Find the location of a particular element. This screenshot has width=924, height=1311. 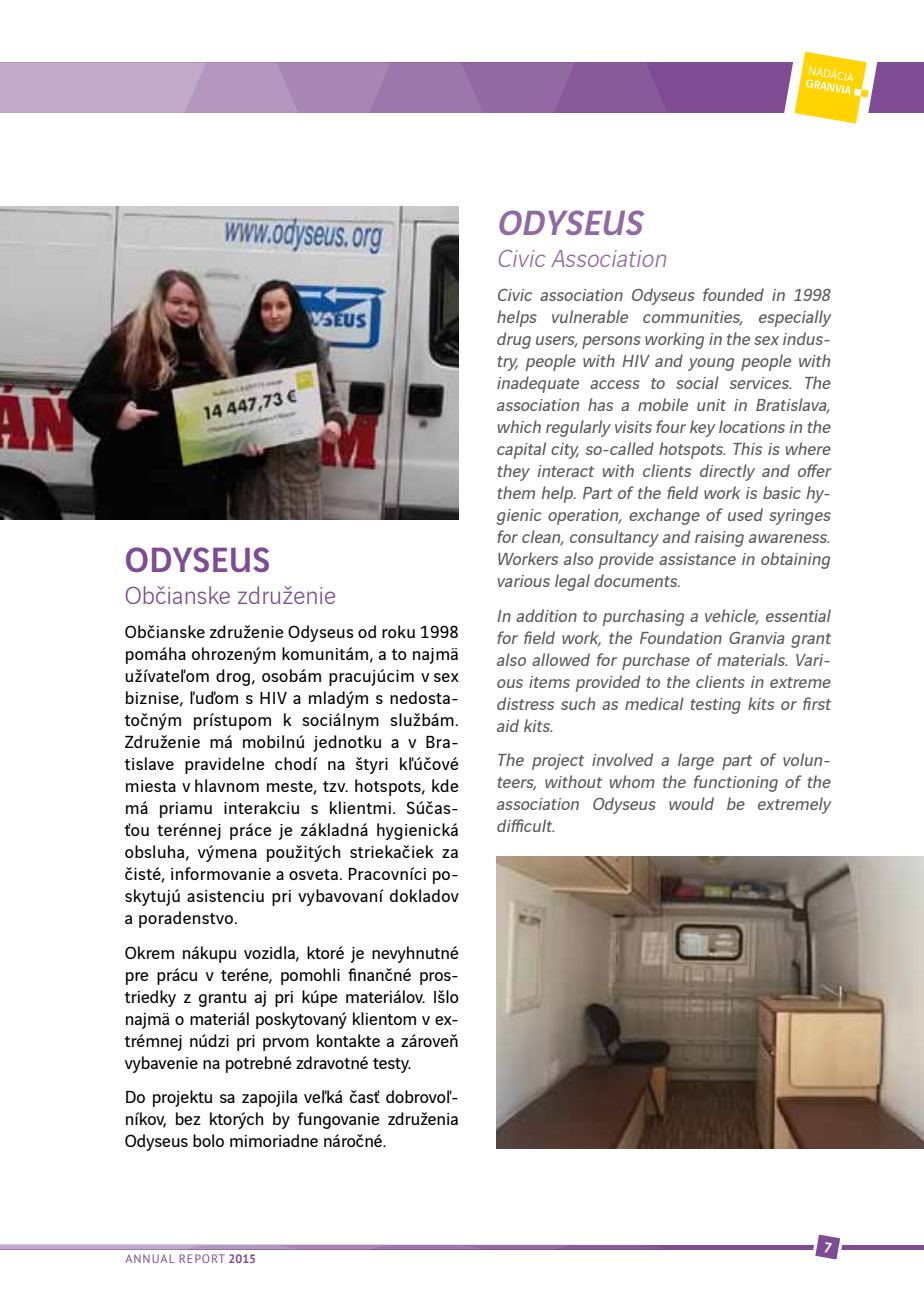

testy is located at coordinates (392, 1065).
